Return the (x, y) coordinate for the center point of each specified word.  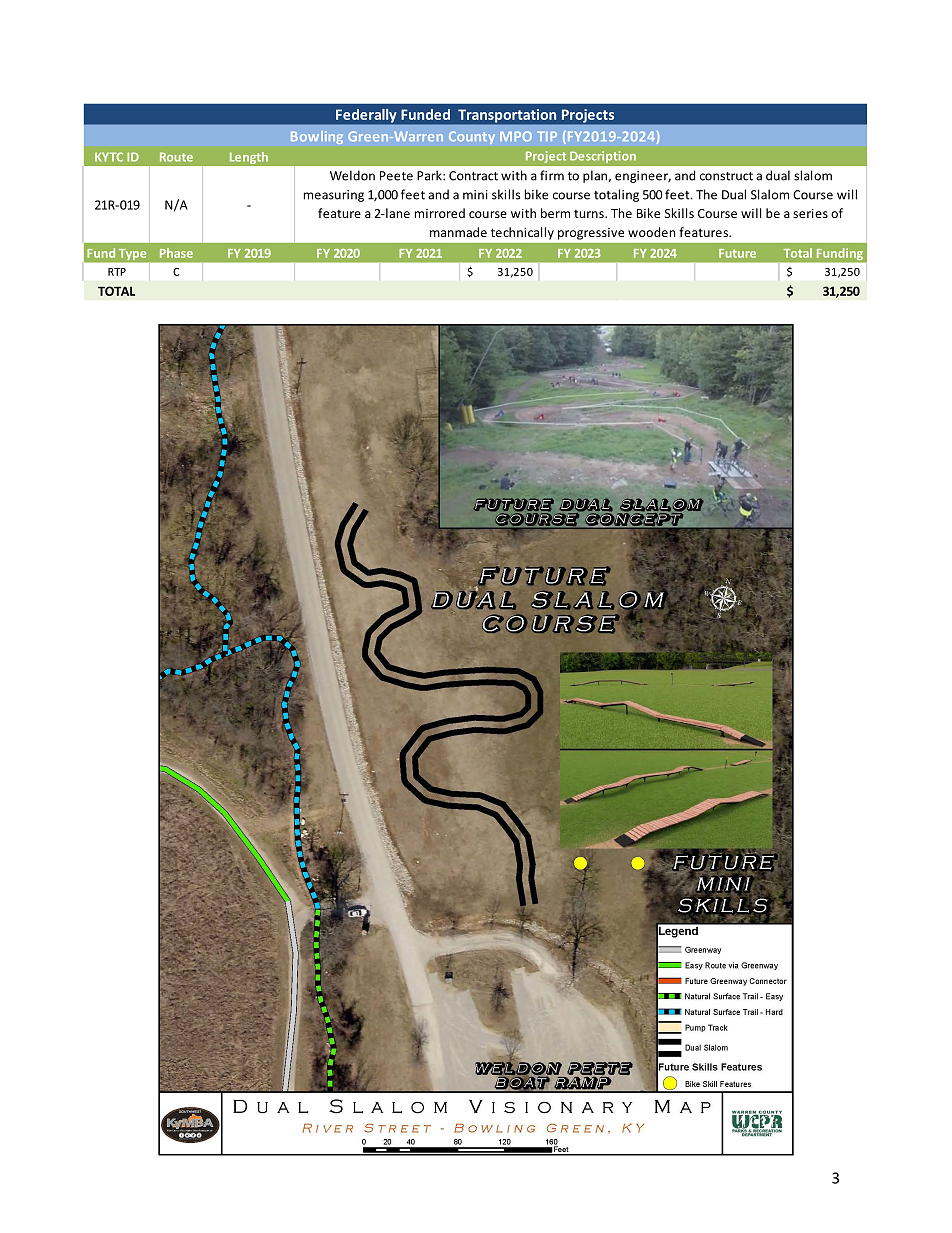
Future (737, 253)
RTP (117, 272)
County (472, 137)
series (810, 213)
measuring (334, 196)
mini (475, 195)
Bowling (317, 137)
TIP (547, 136)
